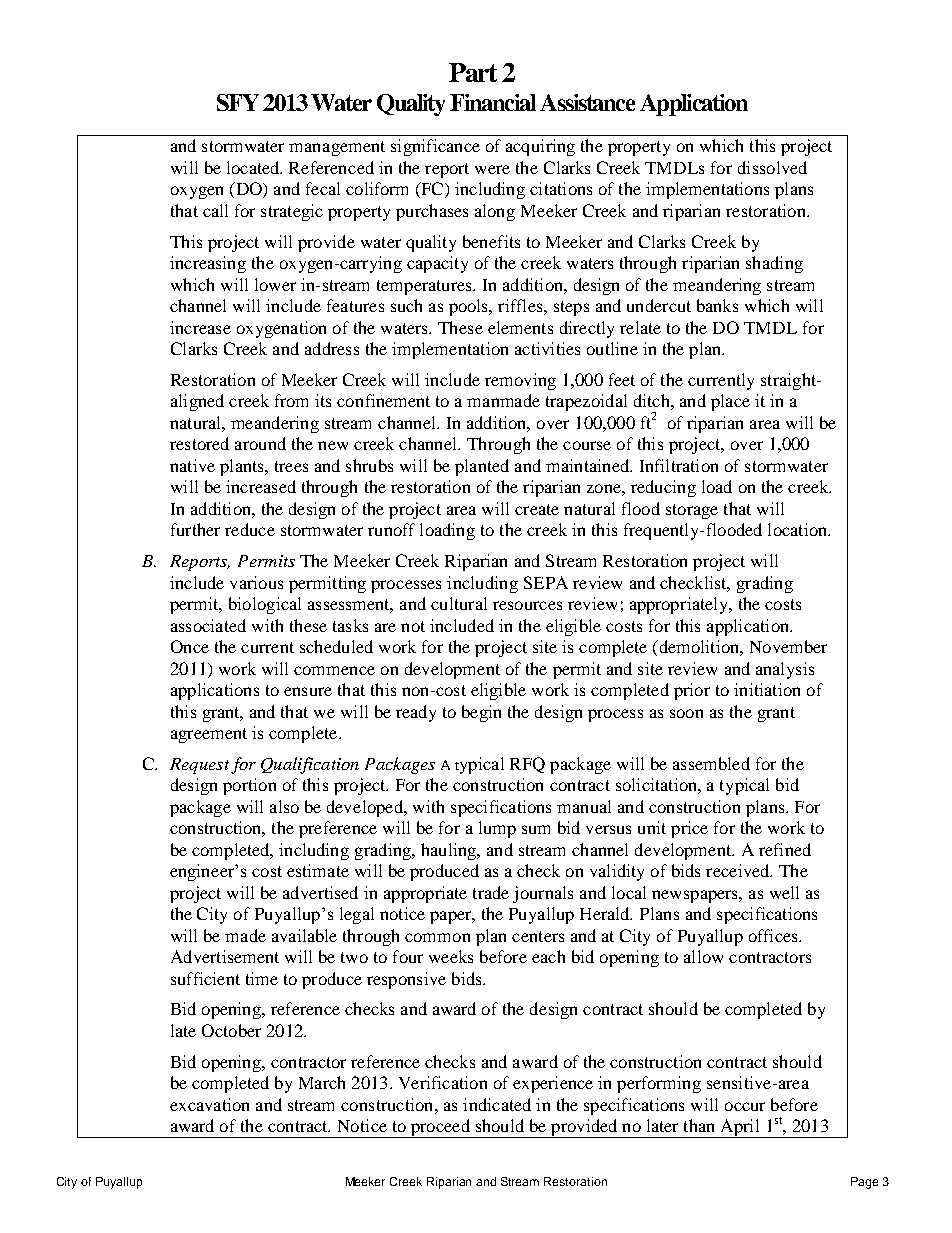 This screenshot has width=952, height=1233. I want to click on journals, so click(543, 894).
